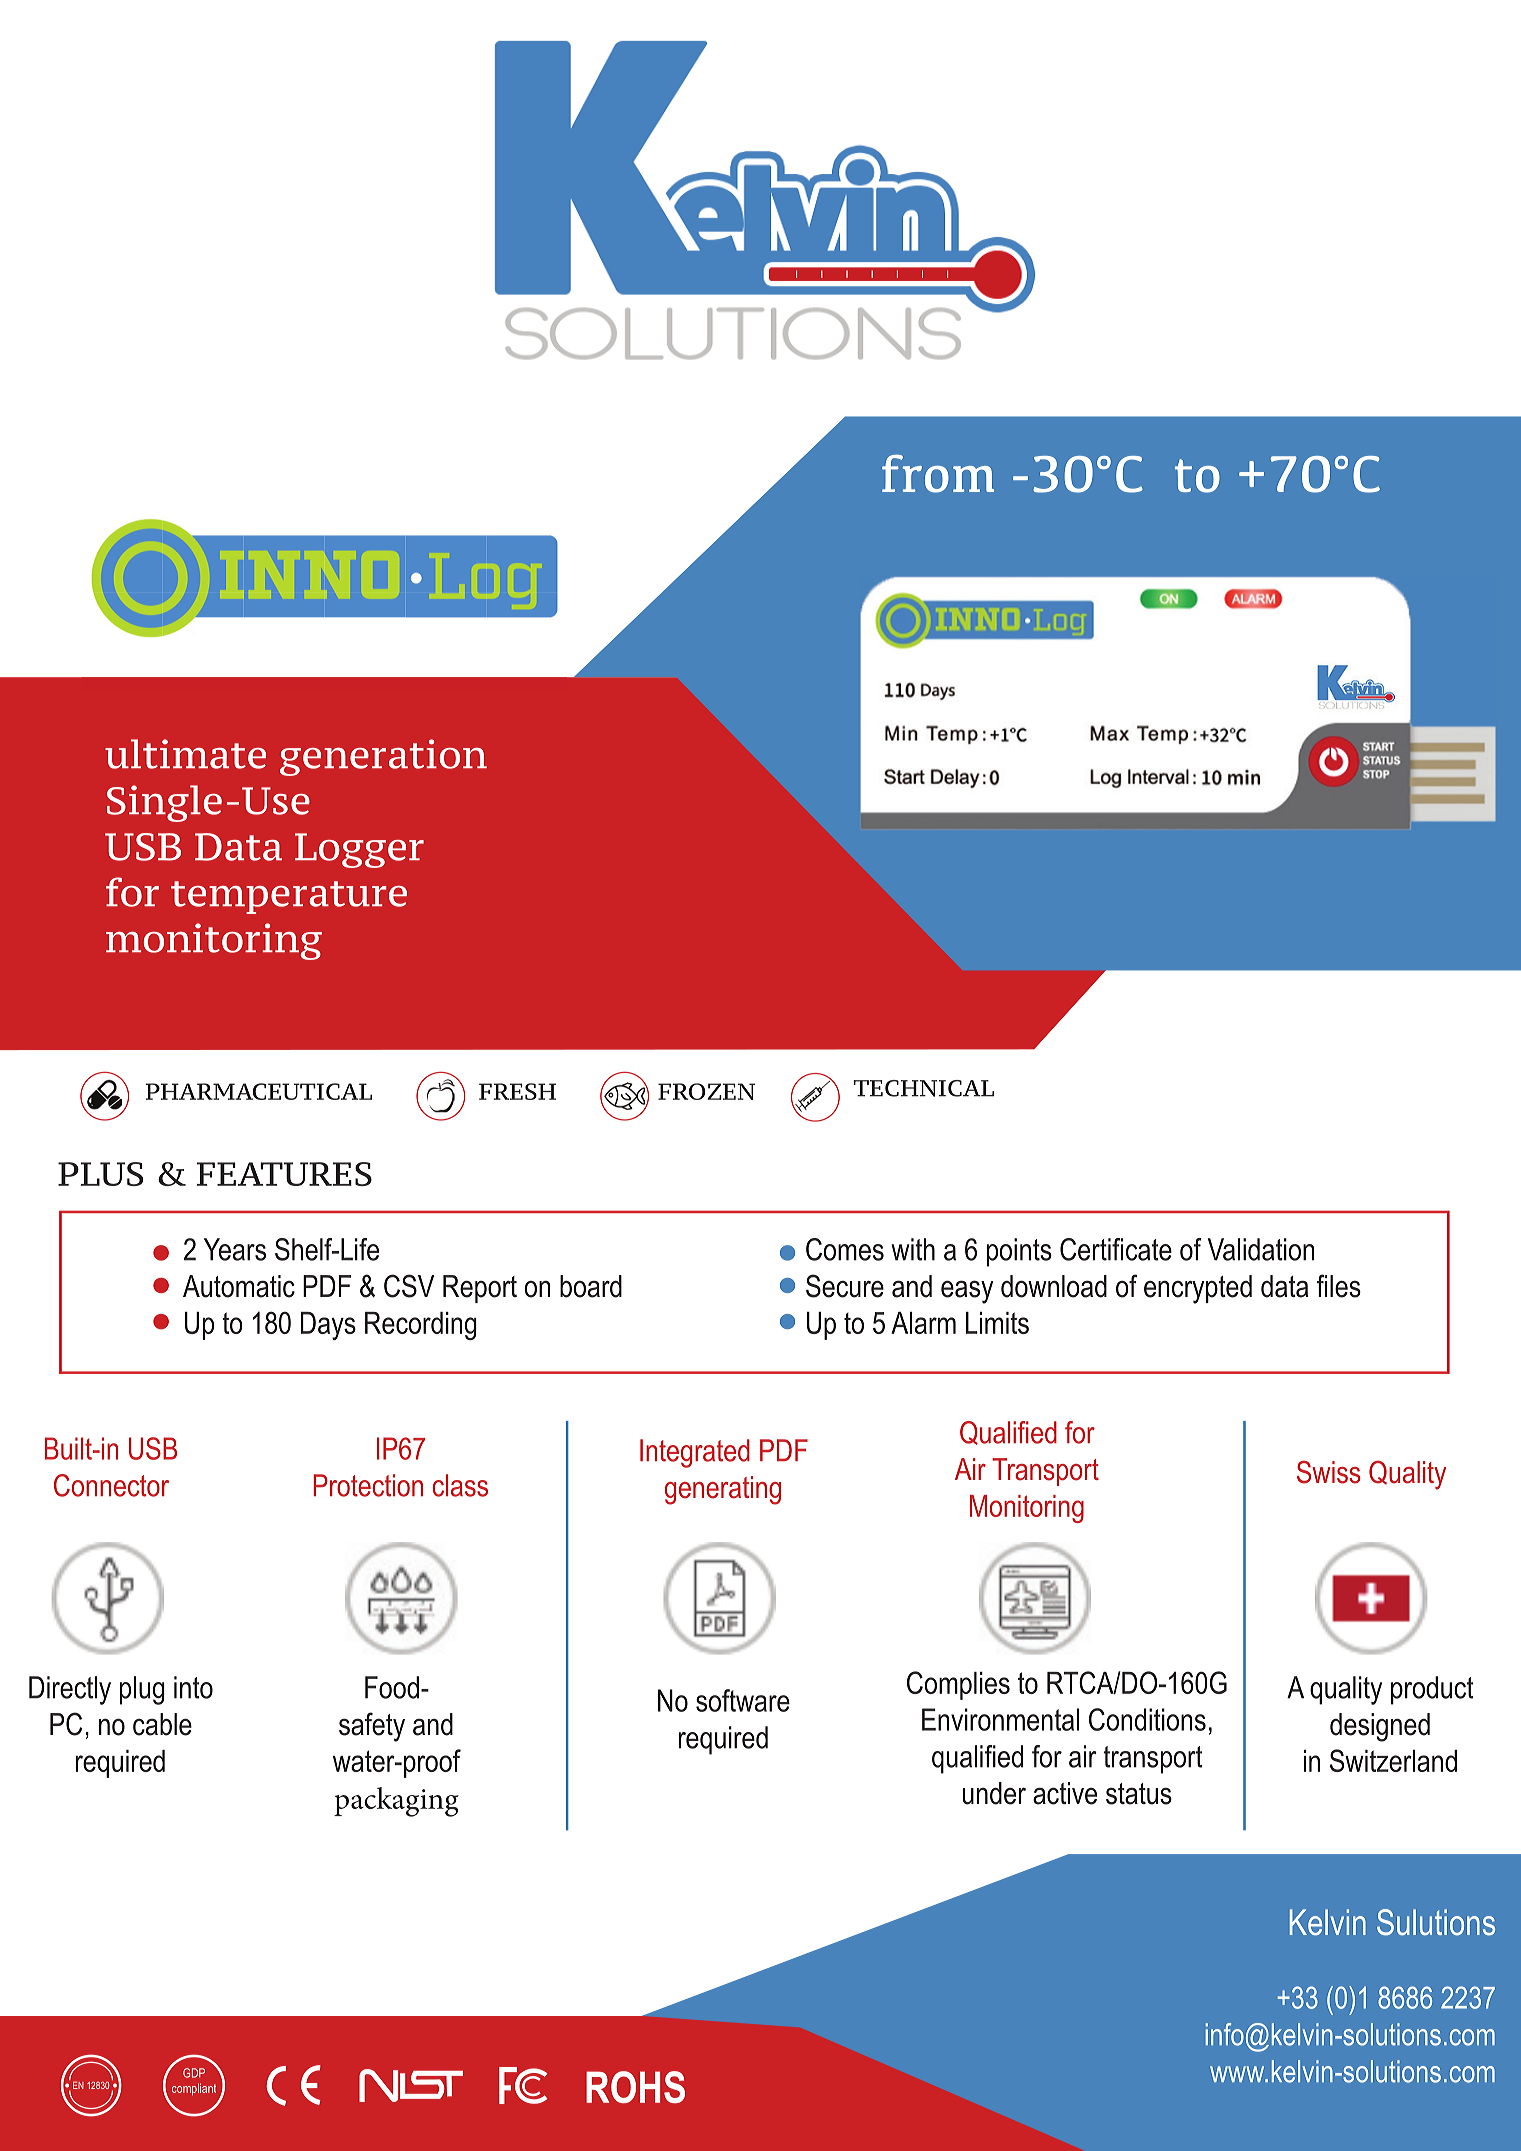  I want to click on temperature, so click(289, 897).
